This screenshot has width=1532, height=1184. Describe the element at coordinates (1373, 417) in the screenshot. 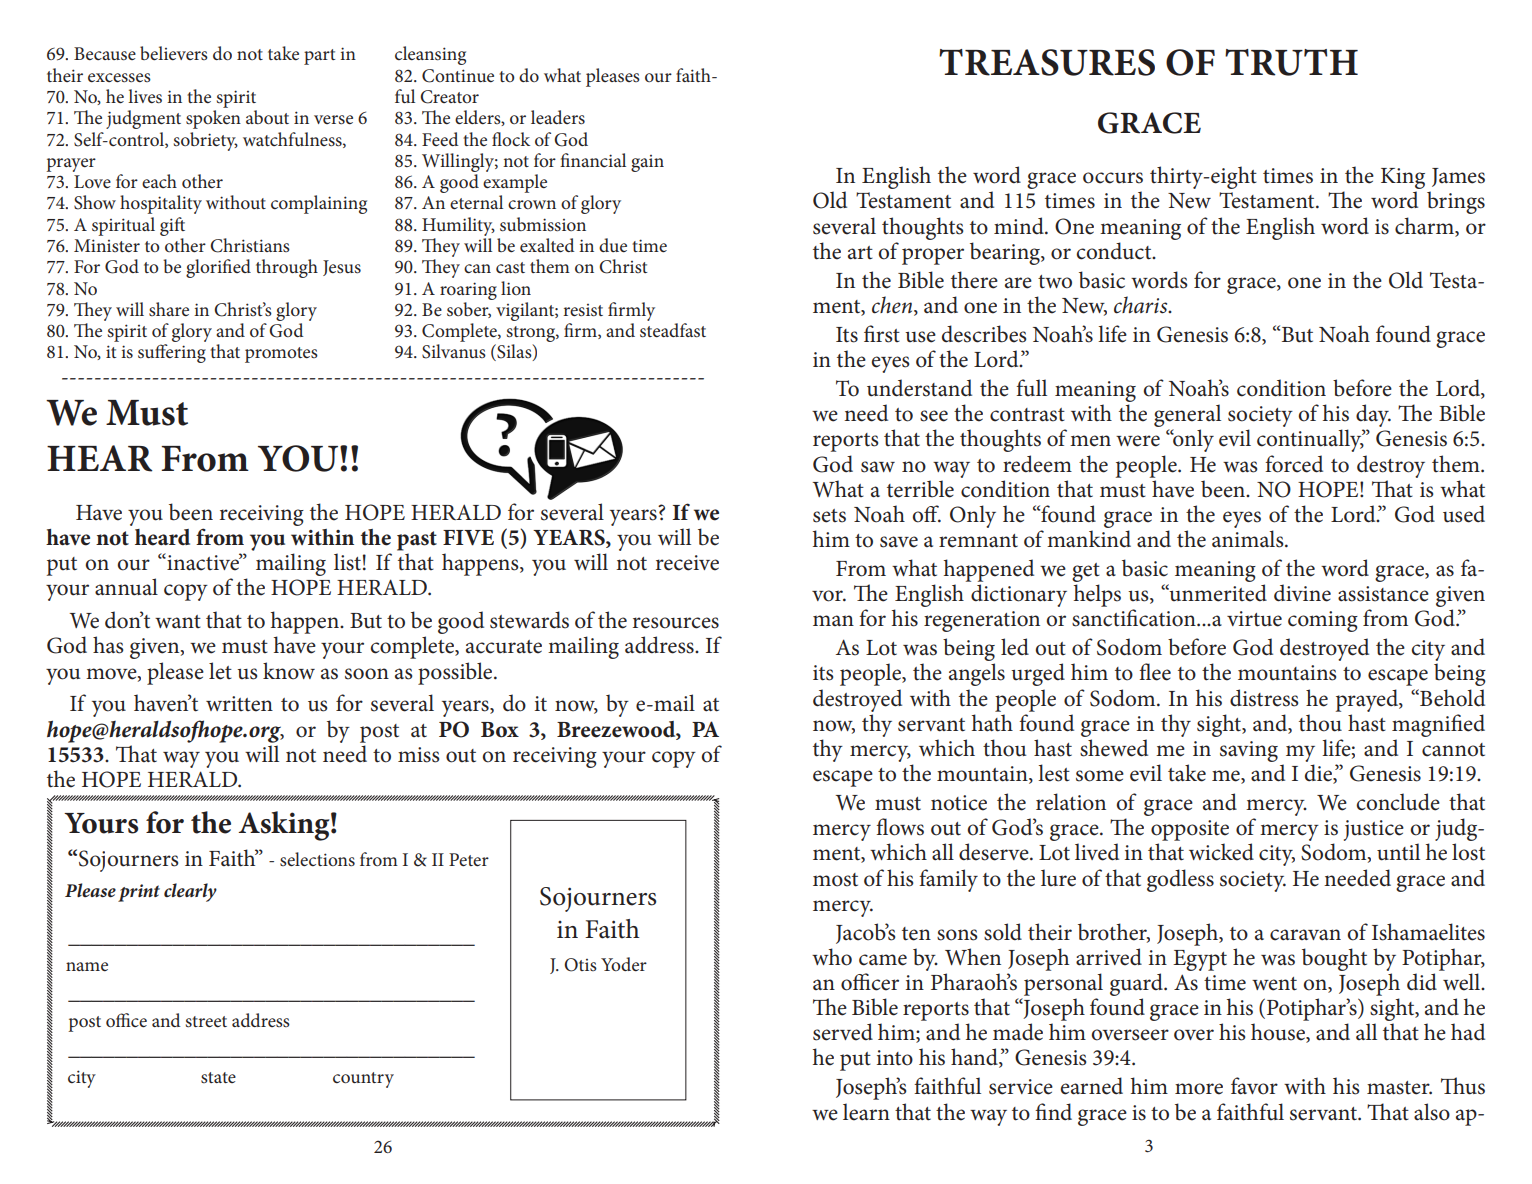

I see `day` at that location.
